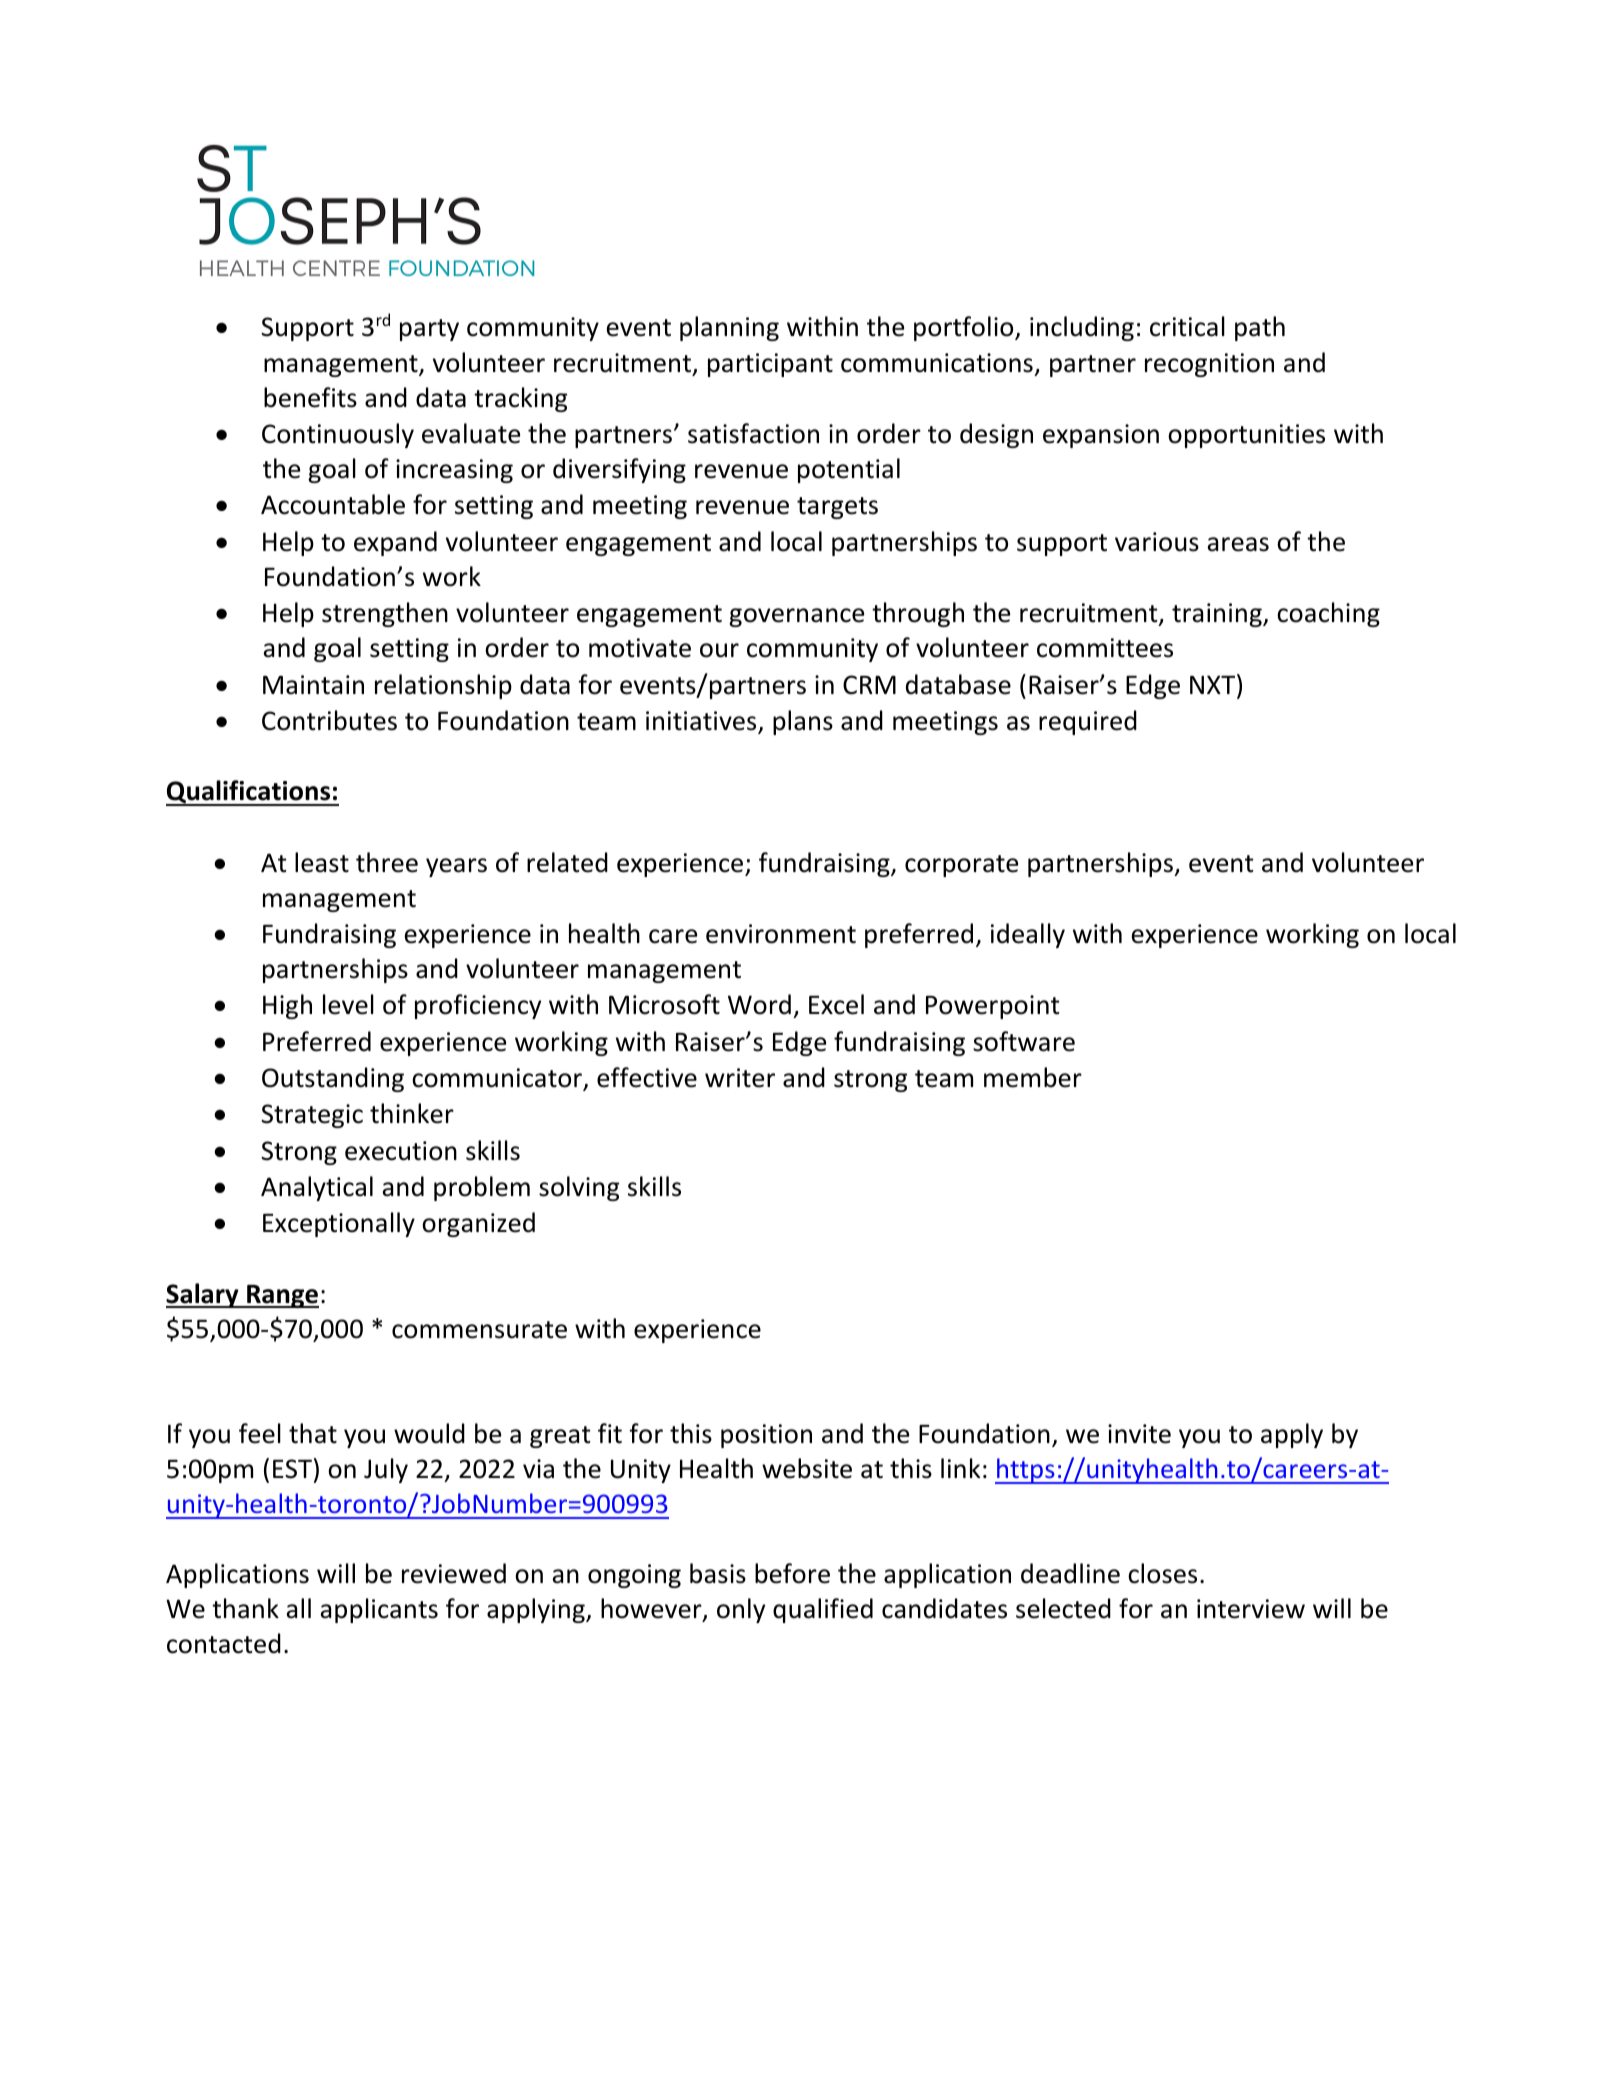  What do you see at coordinates (322, 862) in the document?
I see `least` at bounding box center [322, 862].
